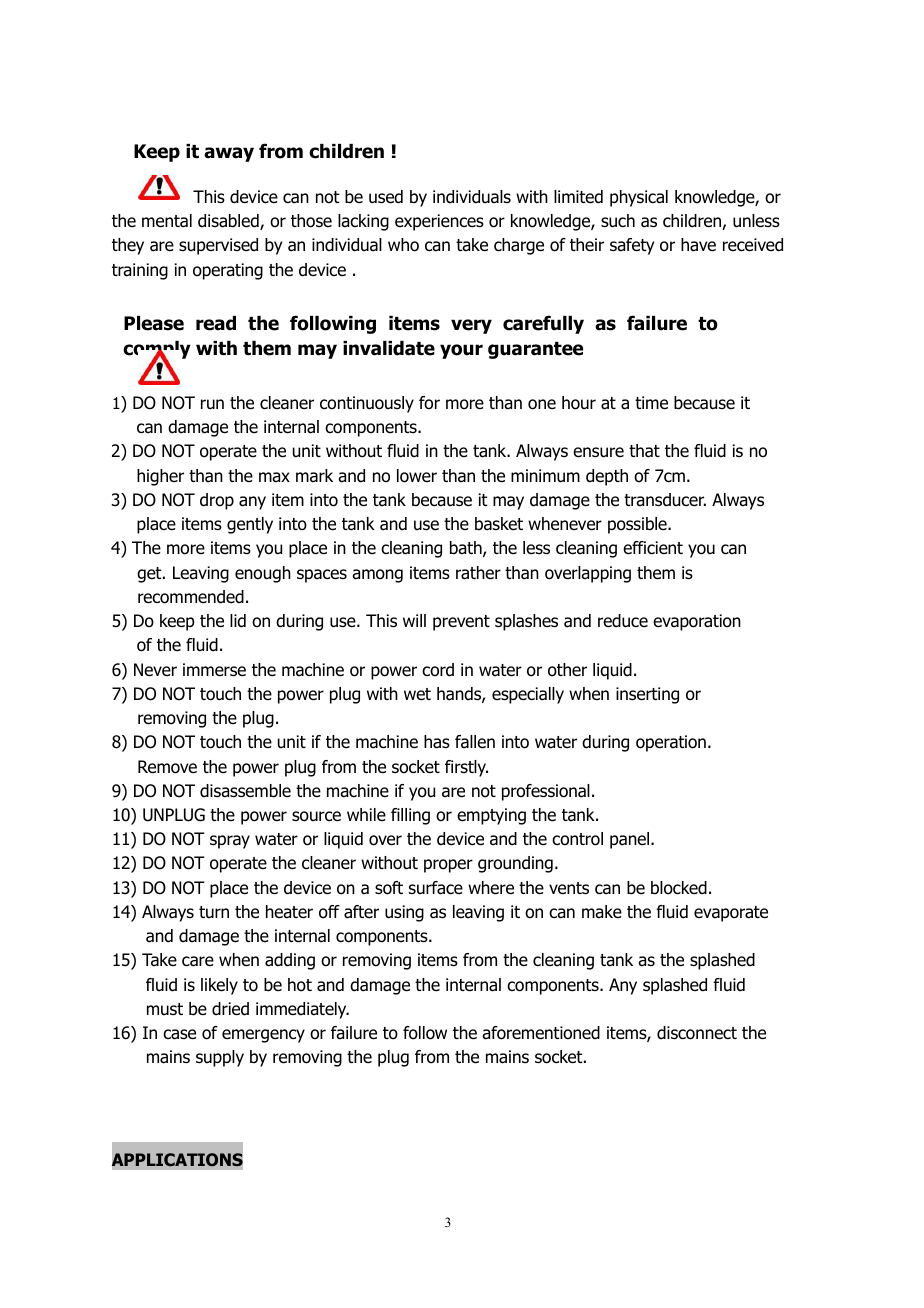 This screenshot has height=1308, width=924. Describe the element at coordinates (671, 743) in the screenshot. I see `operation` at that location.
